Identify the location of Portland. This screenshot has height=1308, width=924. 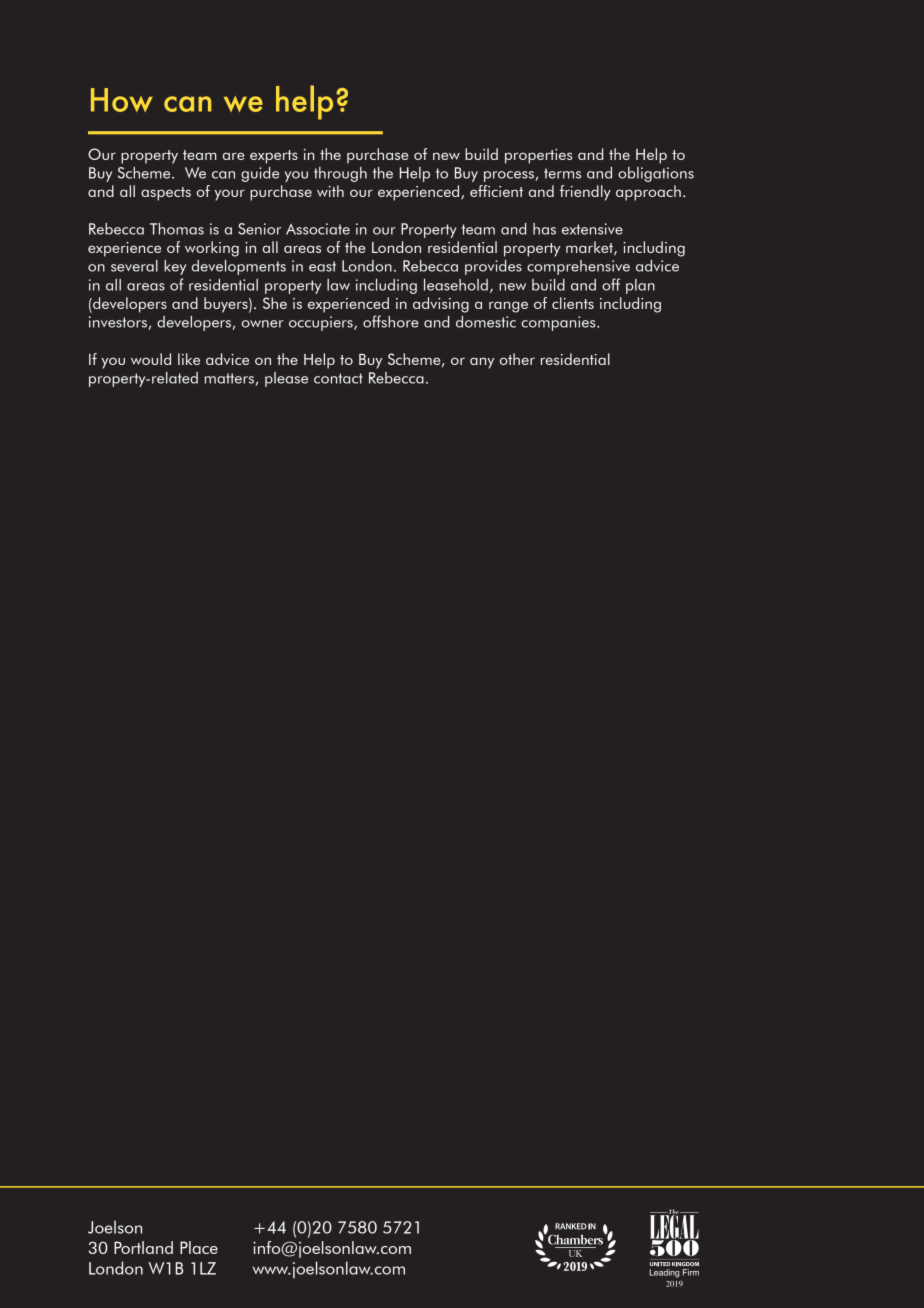
(143, 1247).
